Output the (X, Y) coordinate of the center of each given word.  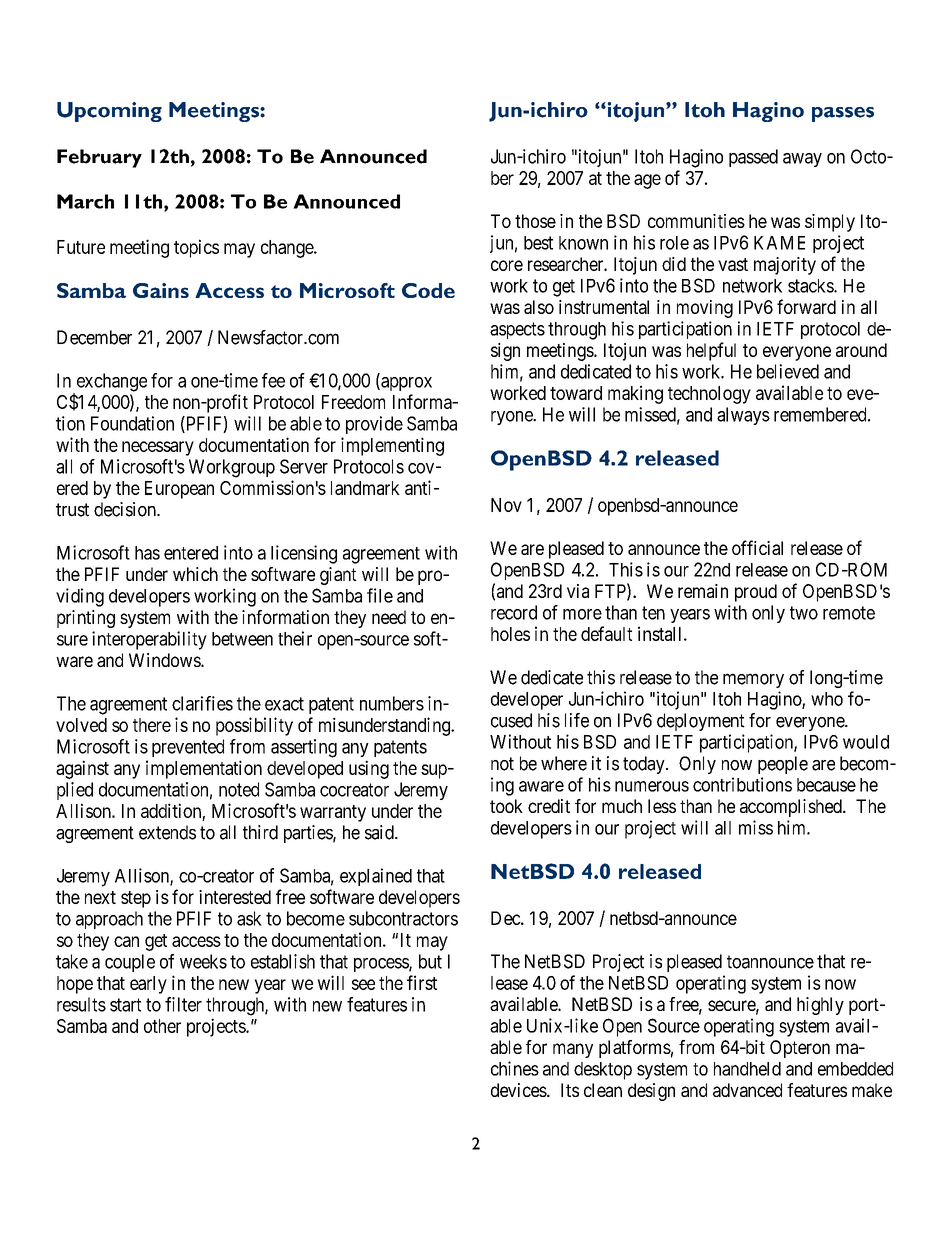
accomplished (792, 808)
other (162, 1026)
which (195, 574)
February (99, 158)
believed (788, 371)
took (506, 806)
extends (167, 832)
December (94, 337)
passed (753, 158)
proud (756, 593)
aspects (517, 330)
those (535, 221)
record (514, 612)
